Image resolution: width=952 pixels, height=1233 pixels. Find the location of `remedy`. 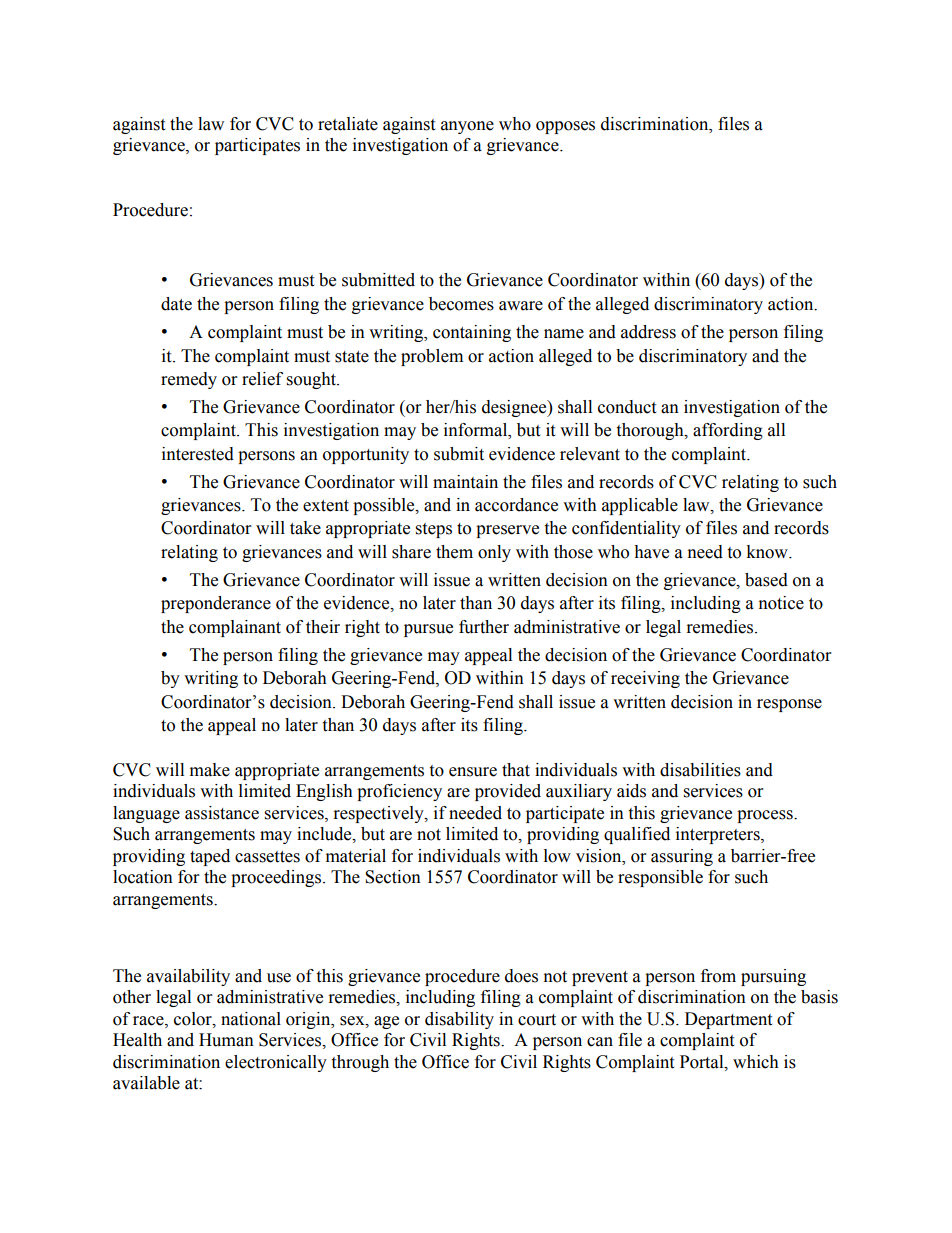

remedy is located at coordinates (189, 380).
